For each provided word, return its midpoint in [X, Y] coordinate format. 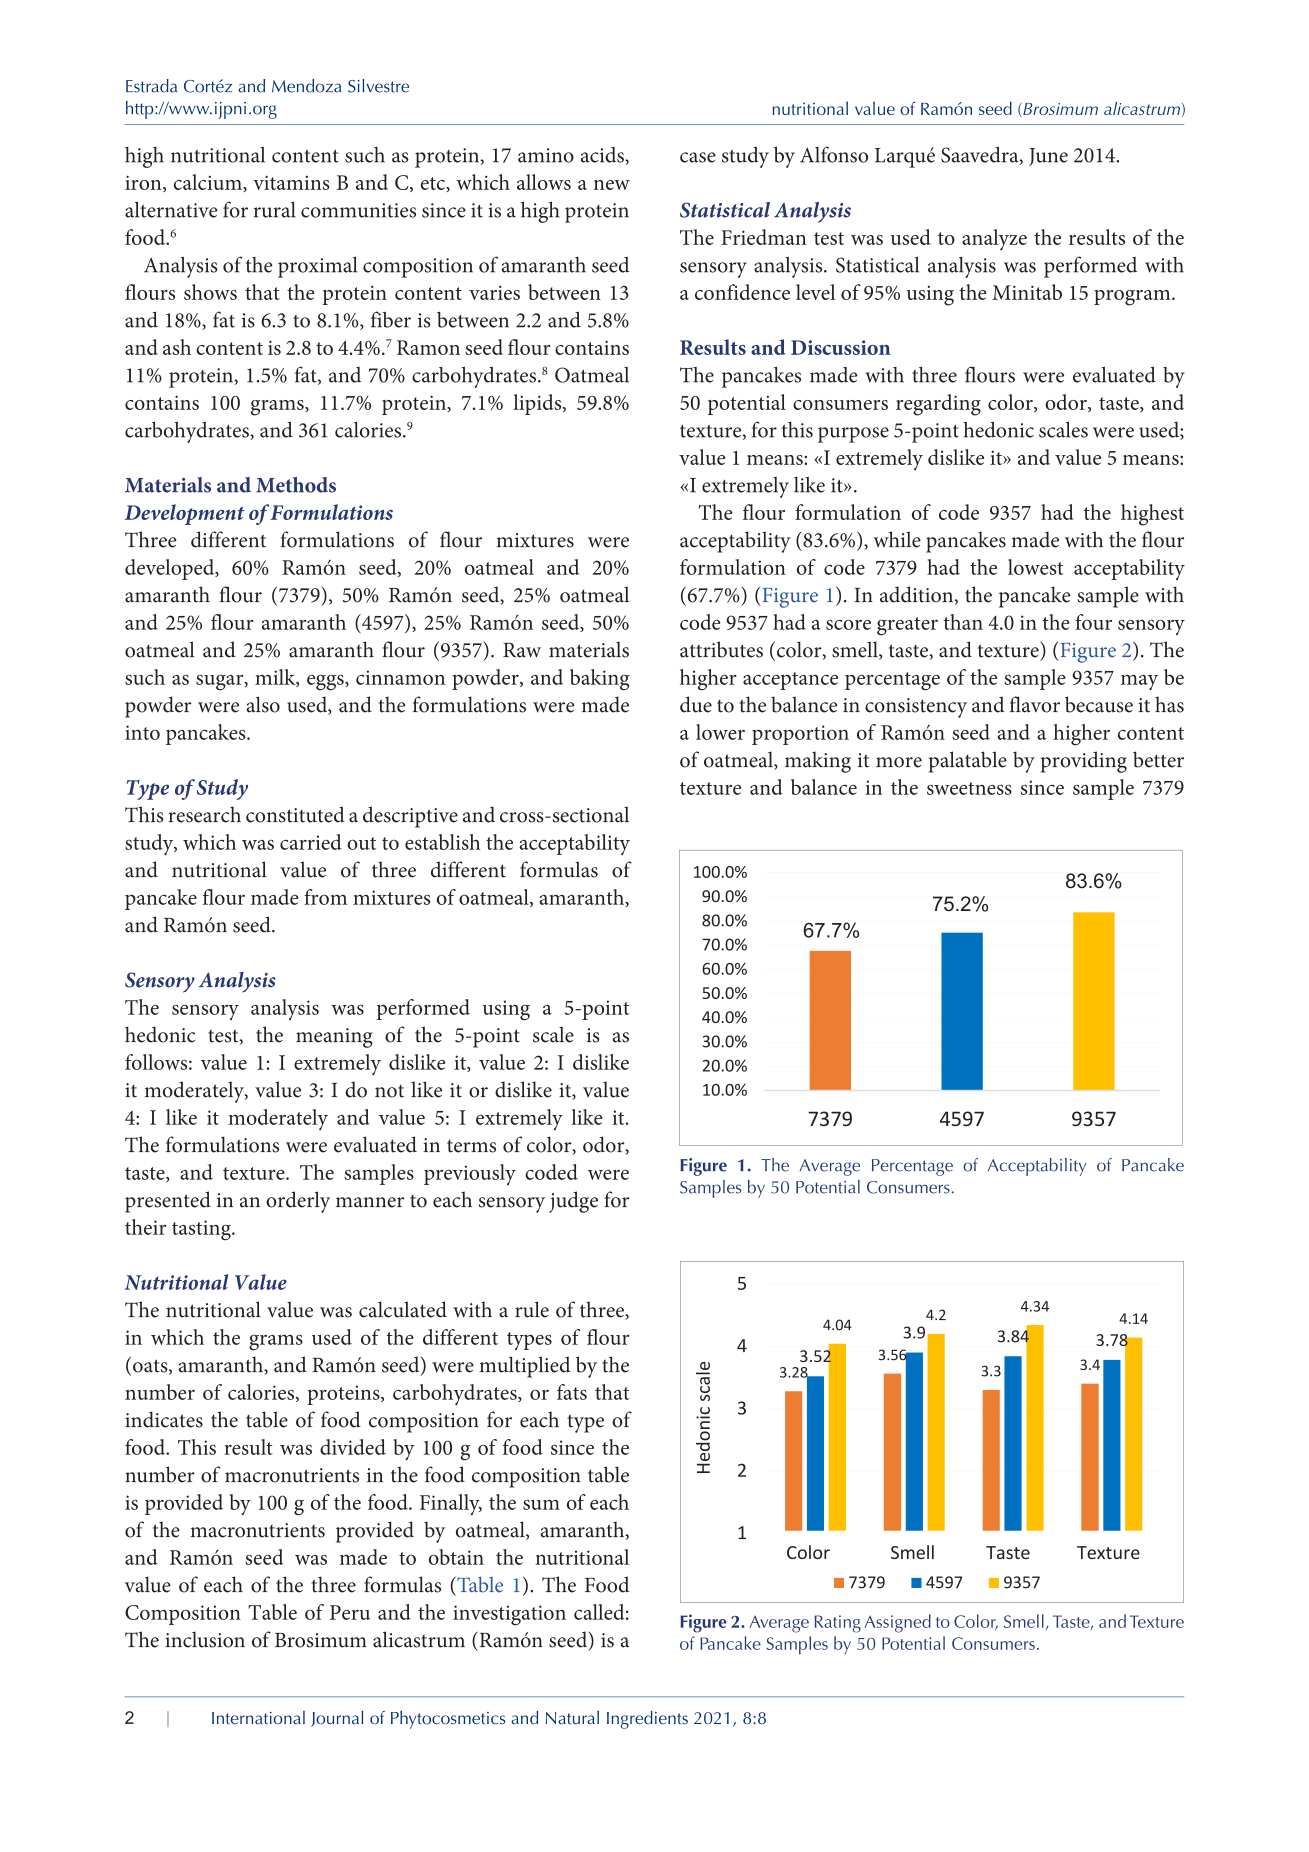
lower [720, 732]
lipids [538, 404]
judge [573, 1202]
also [263, 704]
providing [1084, 762]
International [258, 1717]
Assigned [897, 1623]
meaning [334, 1038]
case [698, 157]
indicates [164, 1419]
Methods [296, 485]
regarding [938, 405]
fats [572, 1392]
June [1048, 157]
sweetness [969, 788]
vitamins [291, 182]
